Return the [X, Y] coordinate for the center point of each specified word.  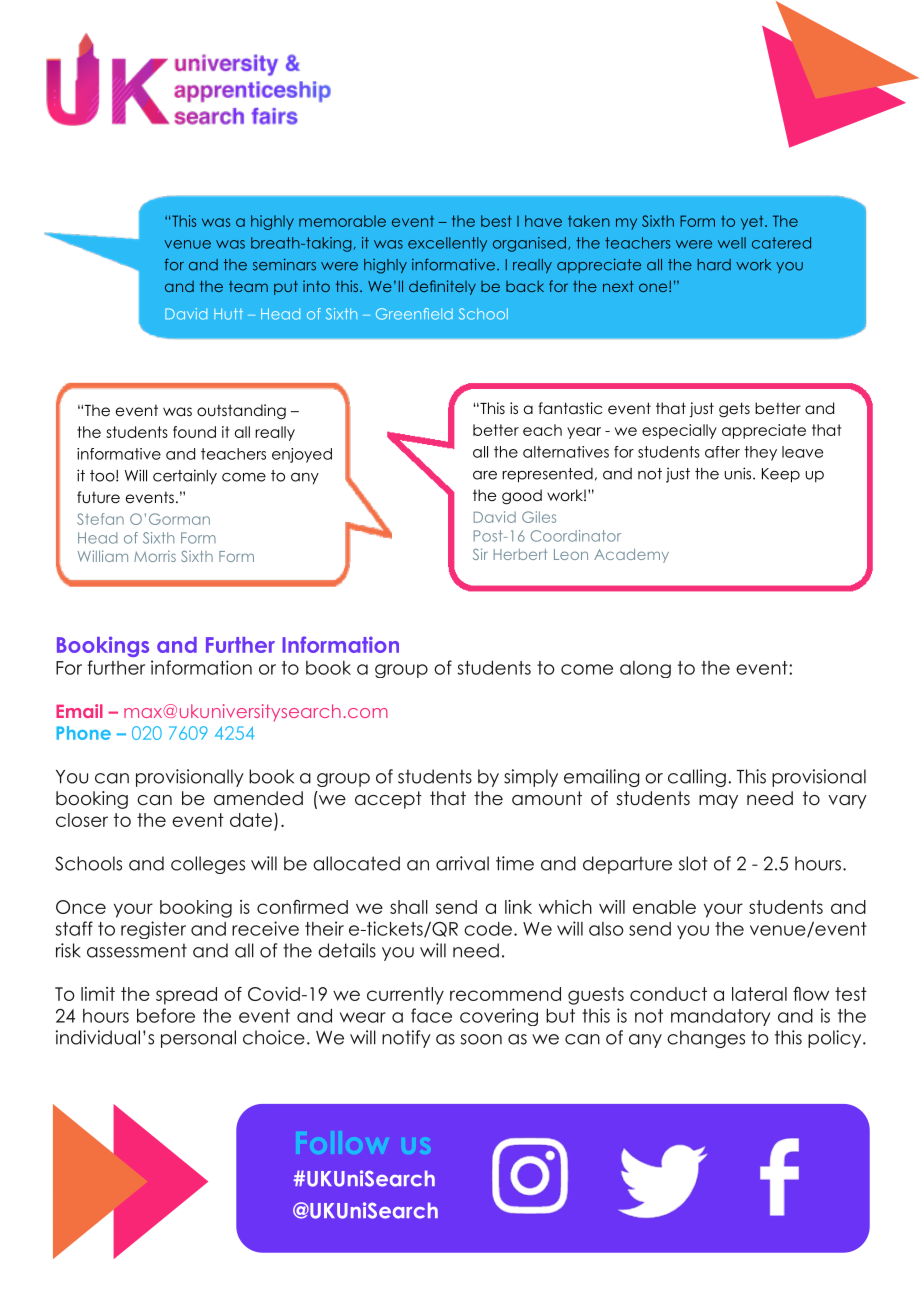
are [485, 475]
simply [531, 778]
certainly [185, 477]
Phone [83, 733]
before [166, 1015]
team [248, 286]
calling [697, 778]
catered [781, 243]
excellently [447, 244]
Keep [781, 475]
